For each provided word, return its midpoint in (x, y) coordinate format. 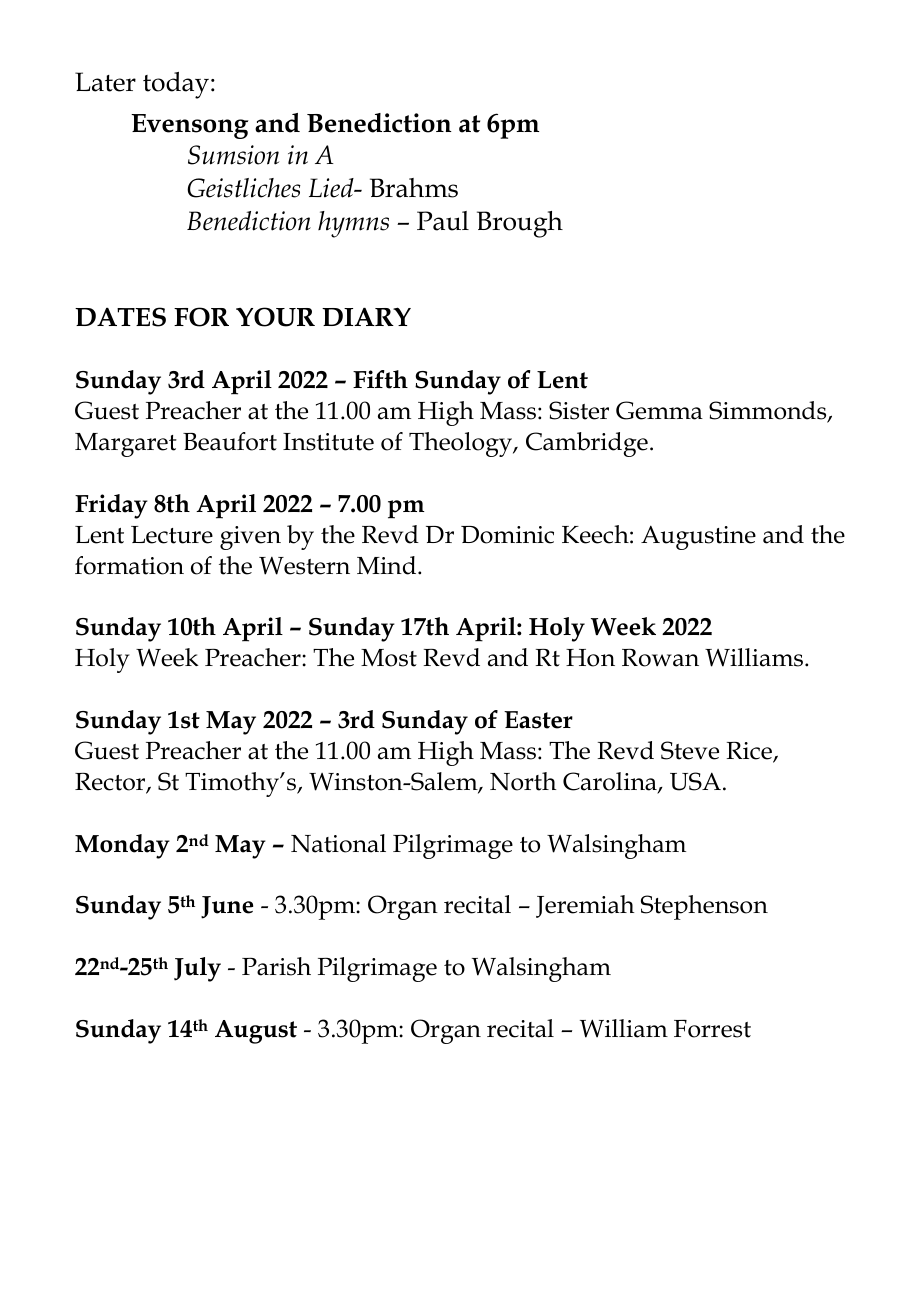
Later (105, 82)
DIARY (366, 316)
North (523, 781)
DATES (120, 317)
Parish (276, 966)
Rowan (660, 658)
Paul (443, 221)
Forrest (712, 1029)
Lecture (172, 535)
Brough (520, 224)
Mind (388, 565)
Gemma (659, 410)
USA (695, 781)
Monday (122, 846)
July (197, 969)
